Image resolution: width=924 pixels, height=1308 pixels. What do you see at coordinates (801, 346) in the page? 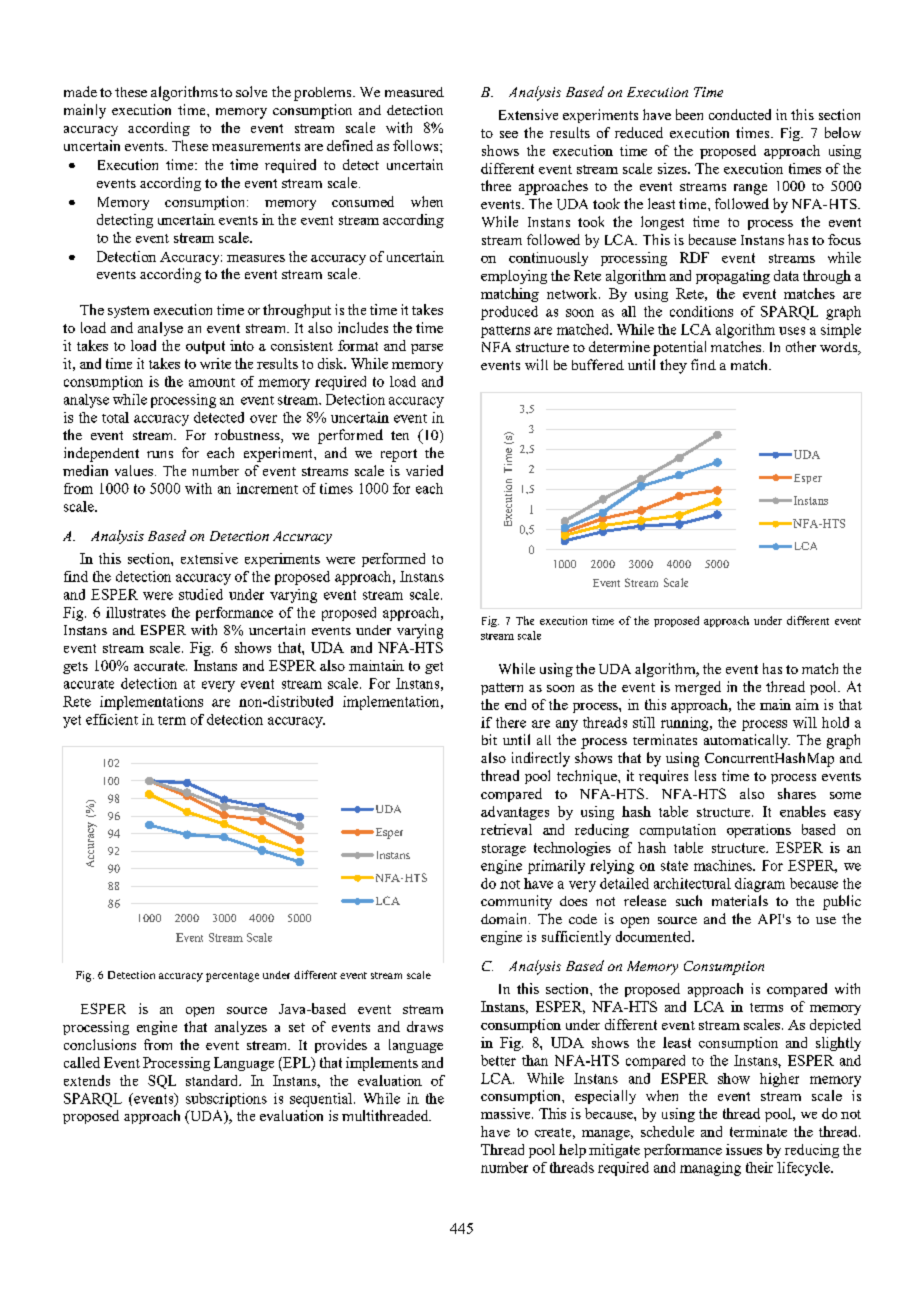
I see `other` at bounding box center [801, 346].
